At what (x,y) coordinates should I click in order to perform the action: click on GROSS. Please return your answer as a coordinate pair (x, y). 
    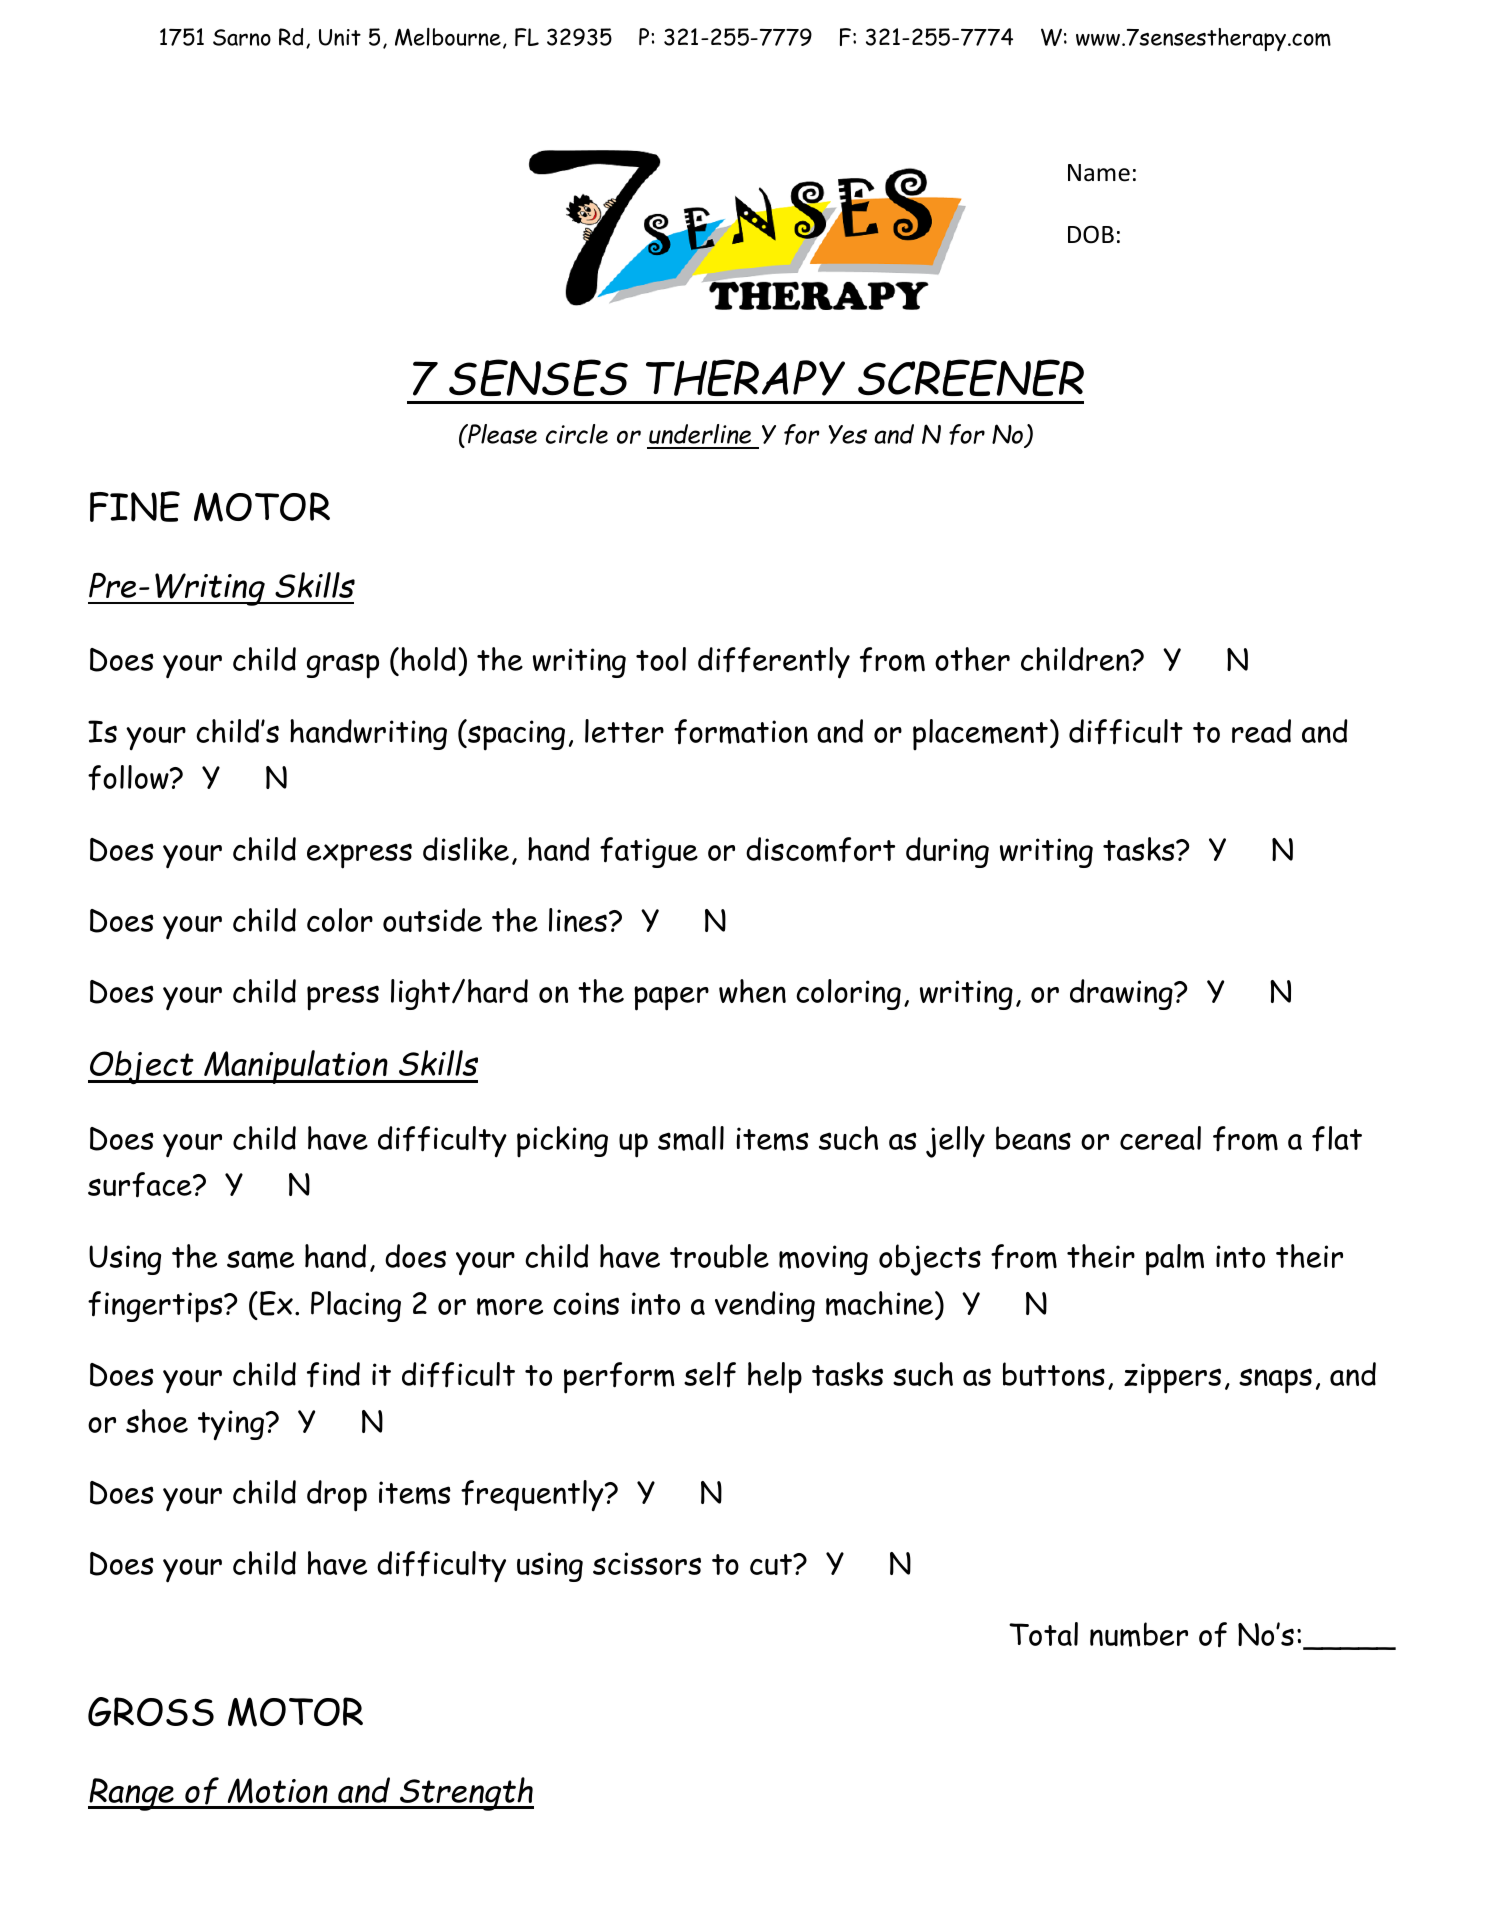
    Looking at the image, I should click on (151, 1712).
